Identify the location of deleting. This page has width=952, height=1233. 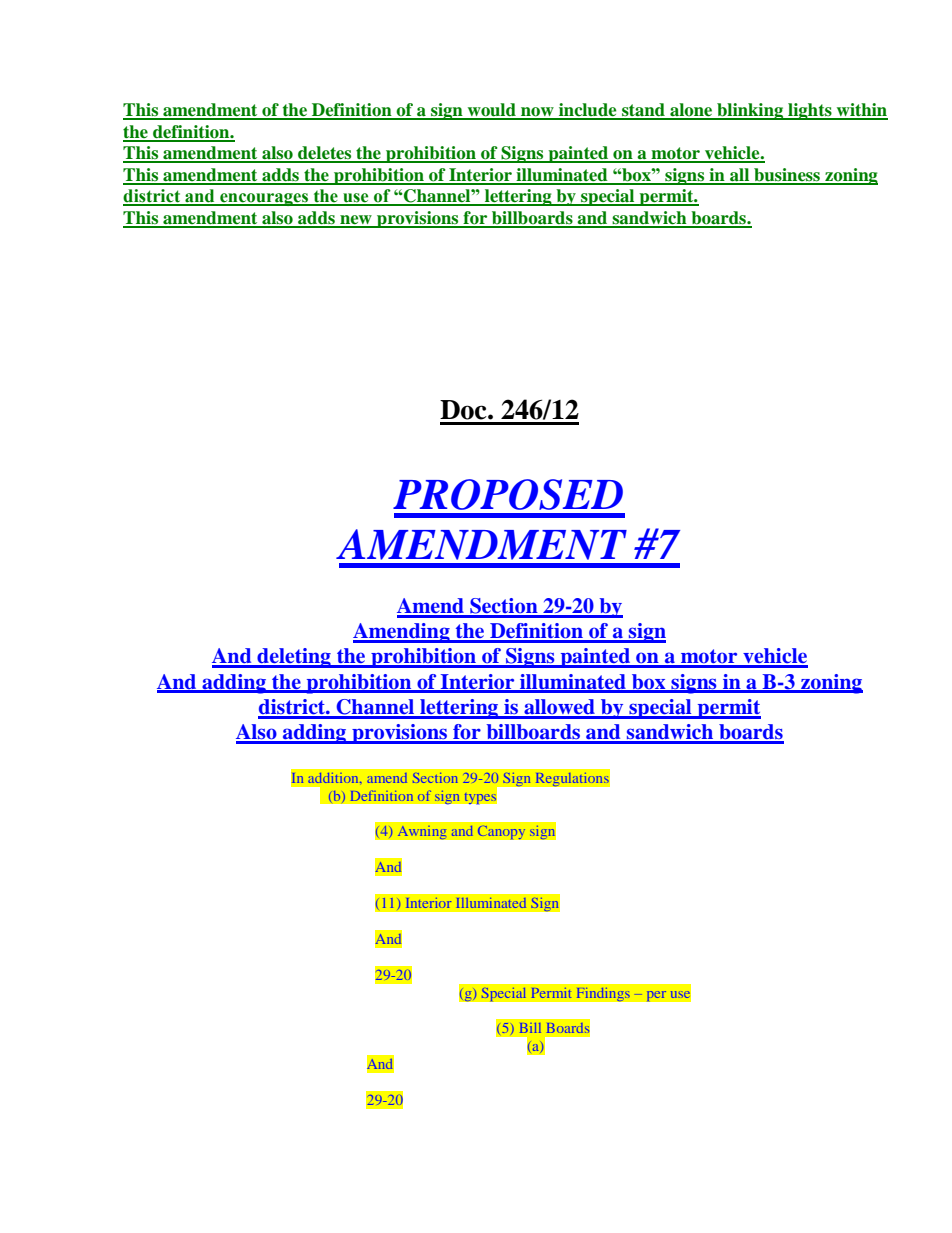
(294, 658).
